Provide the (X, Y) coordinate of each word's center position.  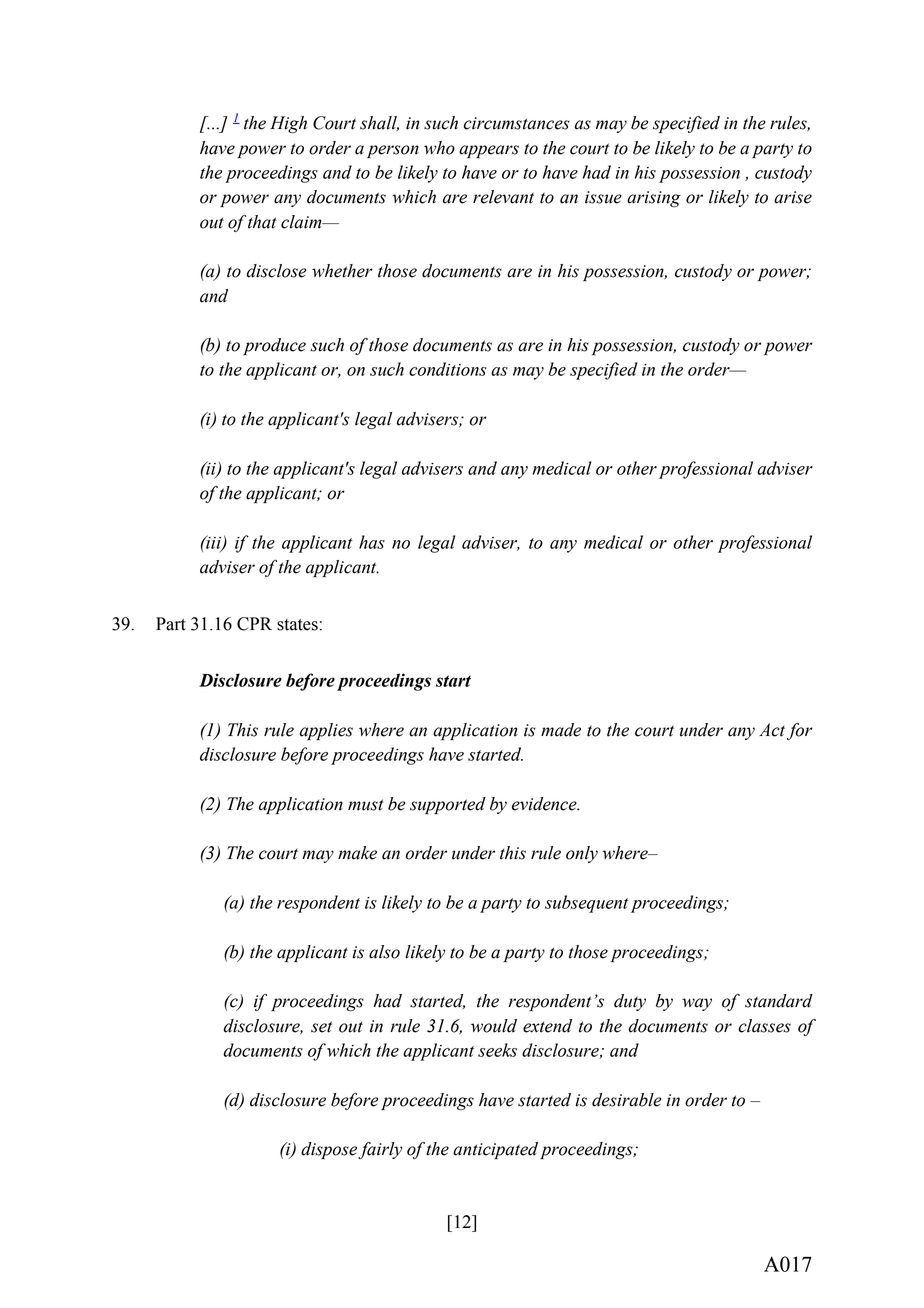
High (288, 125)
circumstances (516, 123)
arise (793, 197)
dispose (329, 1150)
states (297, 625)
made (561, 730)
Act (772, 730)
